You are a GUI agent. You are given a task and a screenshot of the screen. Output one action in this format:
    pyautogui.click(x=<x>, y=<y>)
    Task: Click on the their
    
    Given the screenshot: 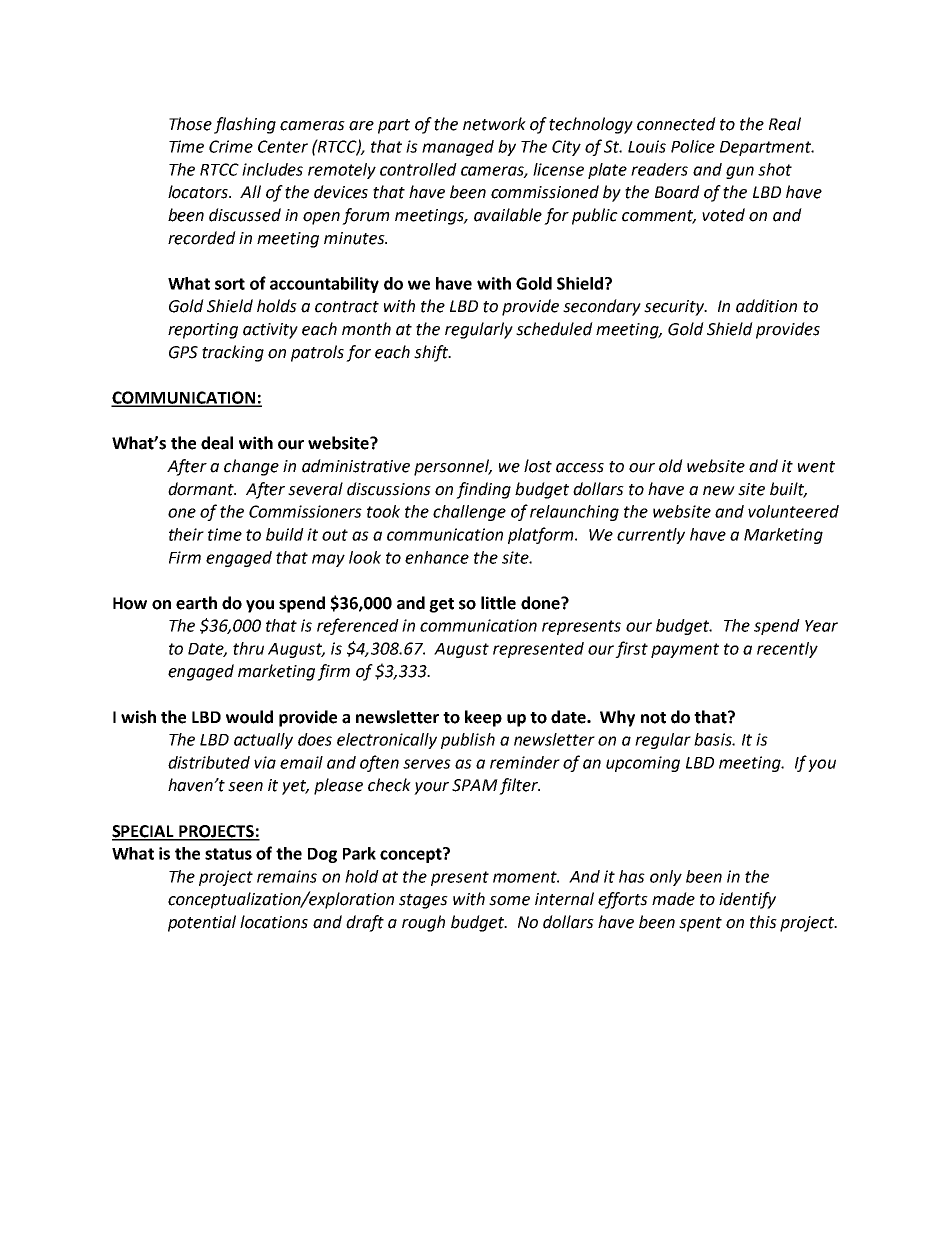 What is the action you would take?
    pyautogui.click(x=186, y=534)
